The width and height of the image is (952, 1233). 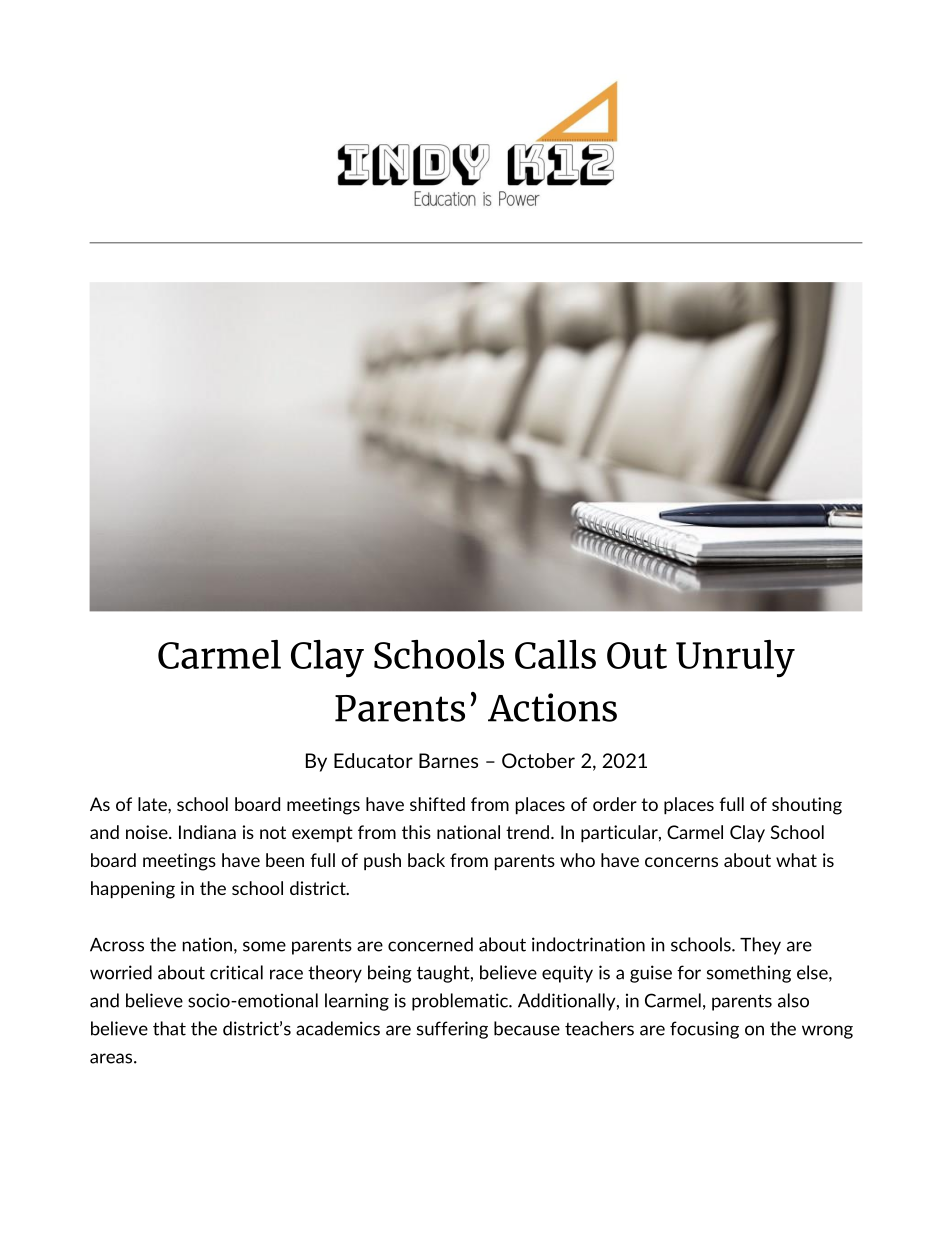 I want to click on what, so click(x=796, y=860).
